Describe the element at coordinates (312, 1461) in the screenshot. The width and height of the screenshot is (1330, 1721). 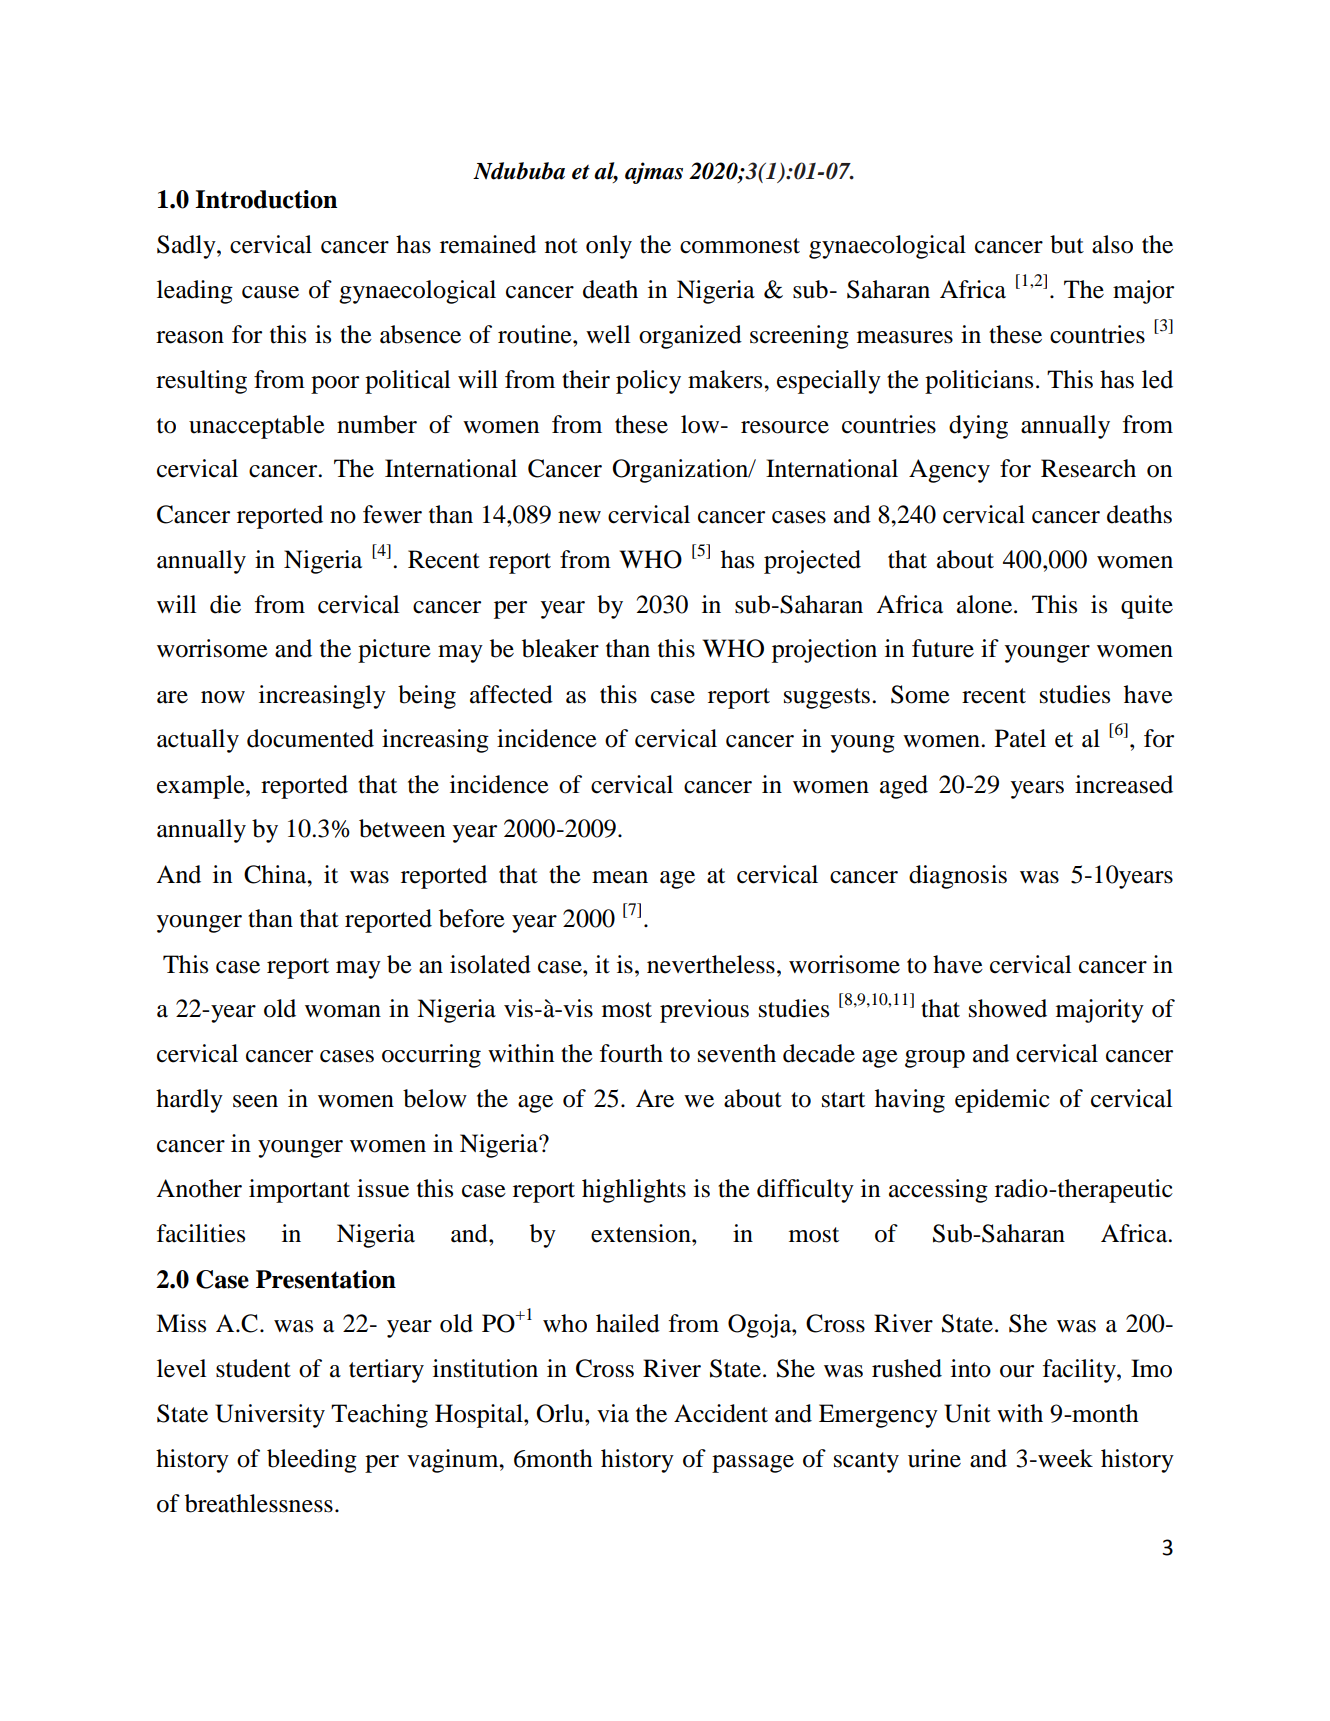
I see `bleeding` at that location.
